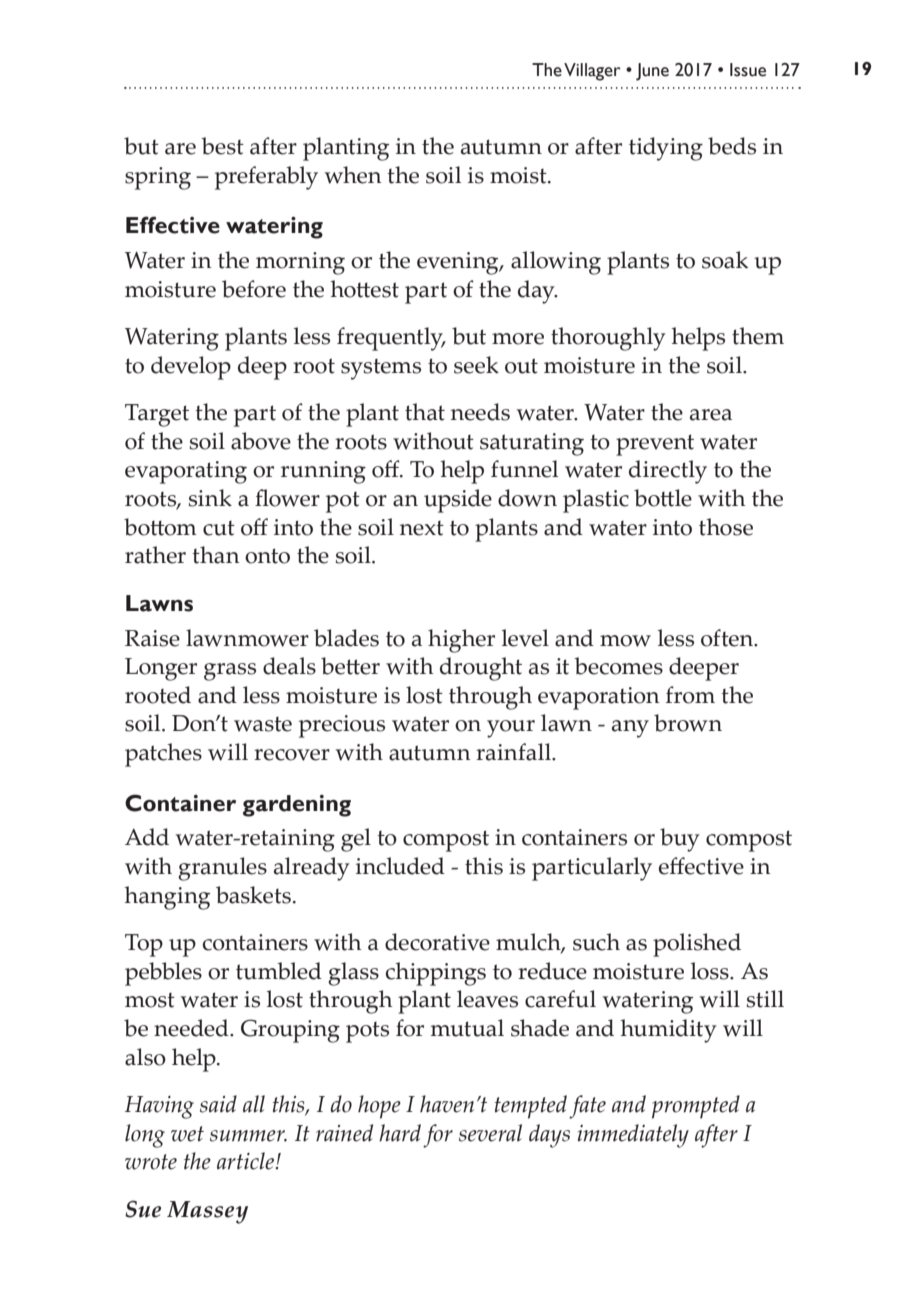  What do you see at coordinates (680, 840) in the document?
I see `buy` at bounding box center [680, 840].
